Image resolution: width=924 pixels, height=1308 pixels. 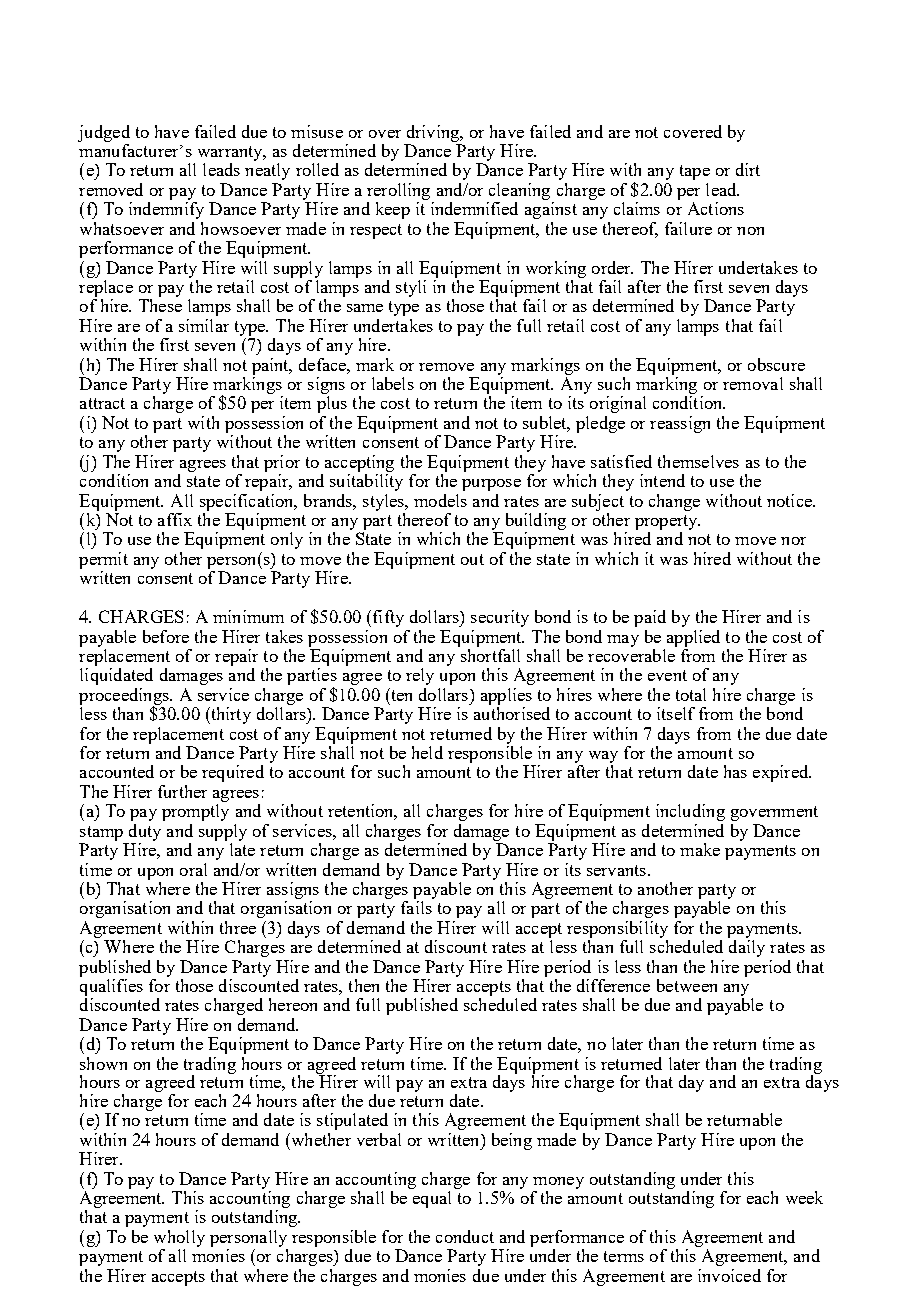 I want to click on between, so click(x=687, y=985).
